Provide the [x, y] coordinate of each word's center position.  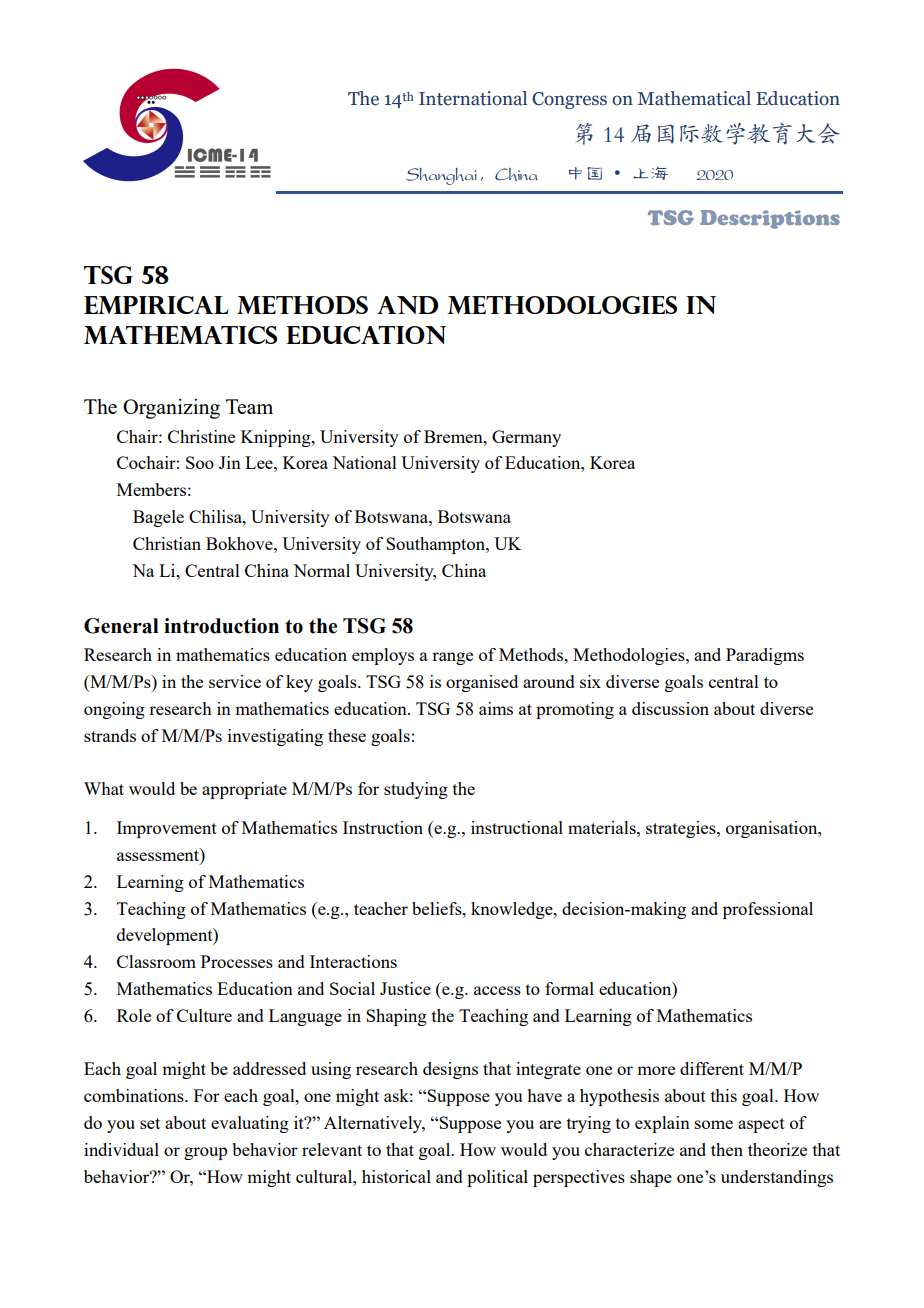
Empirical [156, 305]
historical [396, 1176]
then [727, 1149]
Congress [569, 100]
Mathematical [694, 98]
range [452, 658]
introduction [221, 626]
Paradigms [765, 656]
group [205, 1153]
